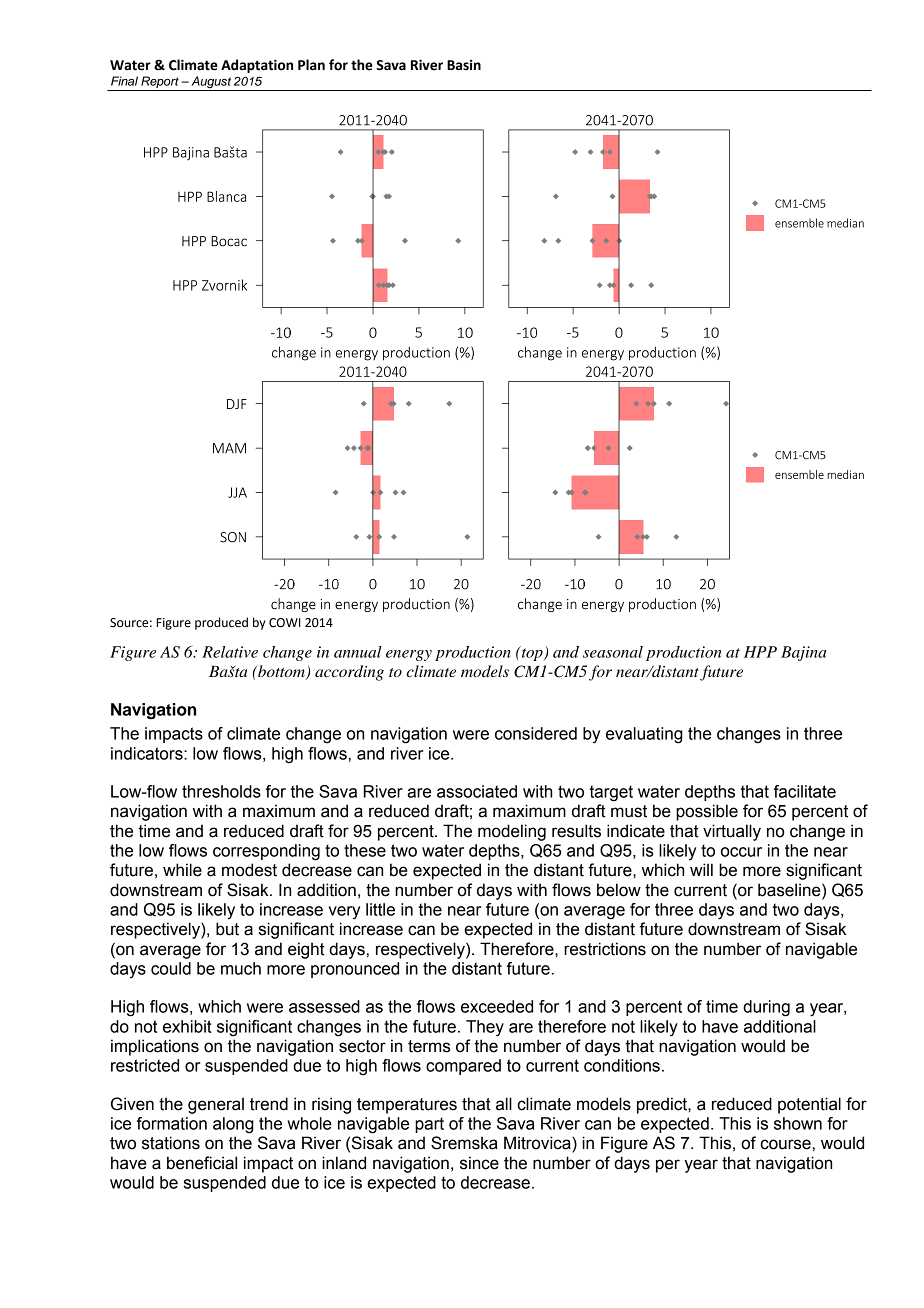 Image resolution: width=924 pixels, height=1308 pixels. I want to click on energy, so click(409, 655).
